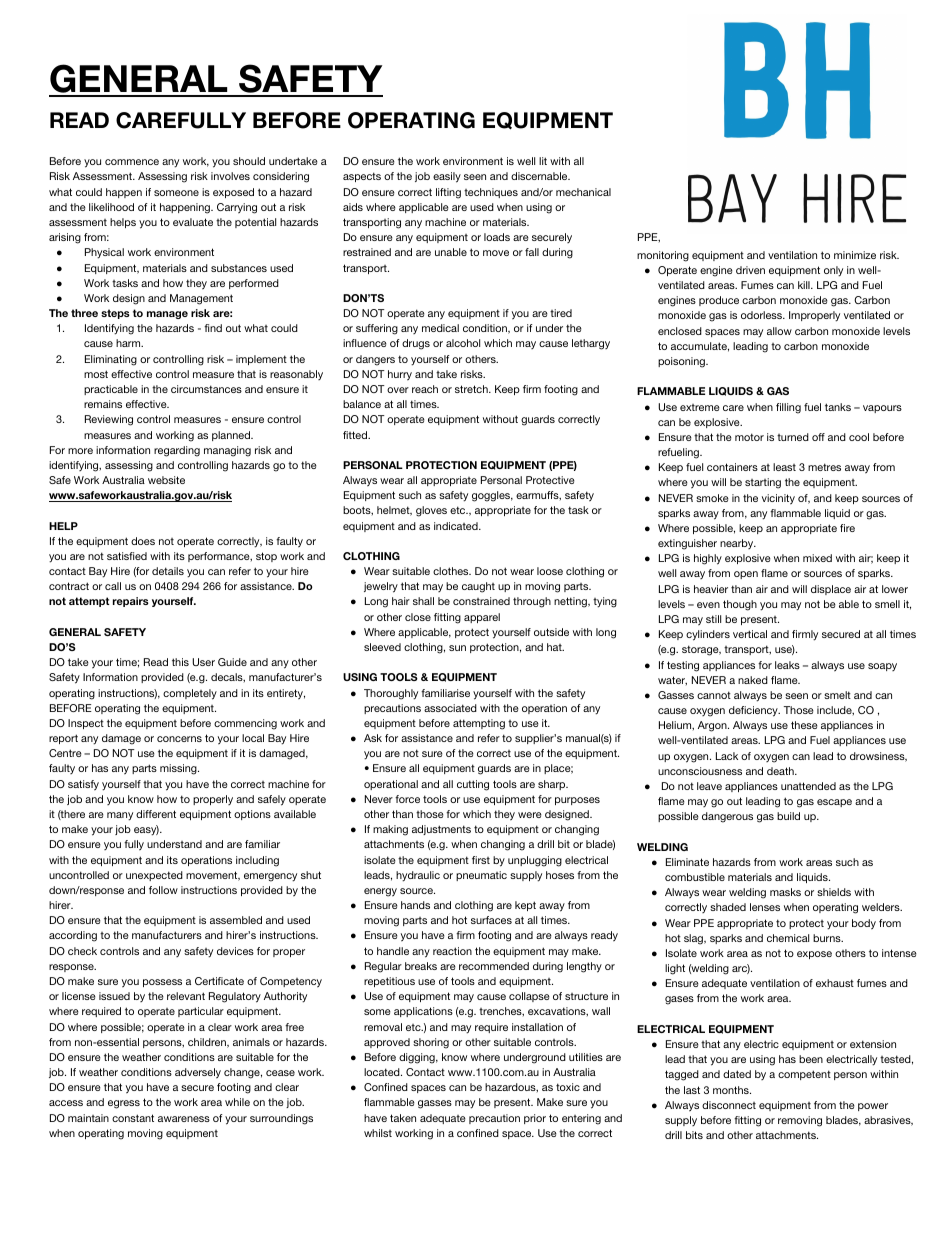 Image resolution: width=952 pixels, height=1233 pixels. I want to click on cutting, so click(473, 785).
